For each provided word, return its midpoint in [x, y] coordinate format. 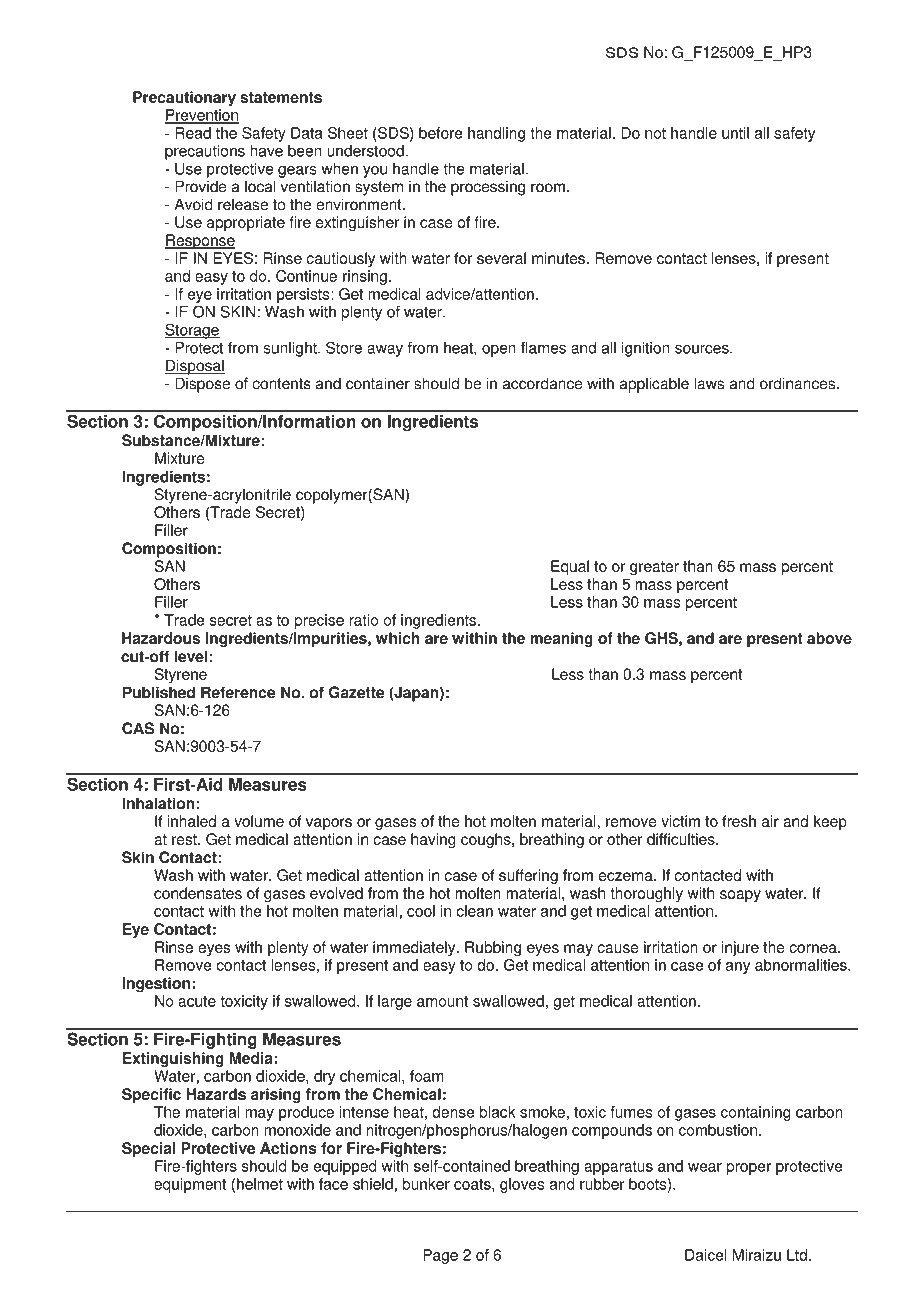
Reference [238, 692]
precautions [205, 152]
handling [496, 134]
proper [748, 1169]
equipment [190, 1185]
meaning [561, 640]
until [735, 133]
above [829, 638]
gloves [522, 1185]
